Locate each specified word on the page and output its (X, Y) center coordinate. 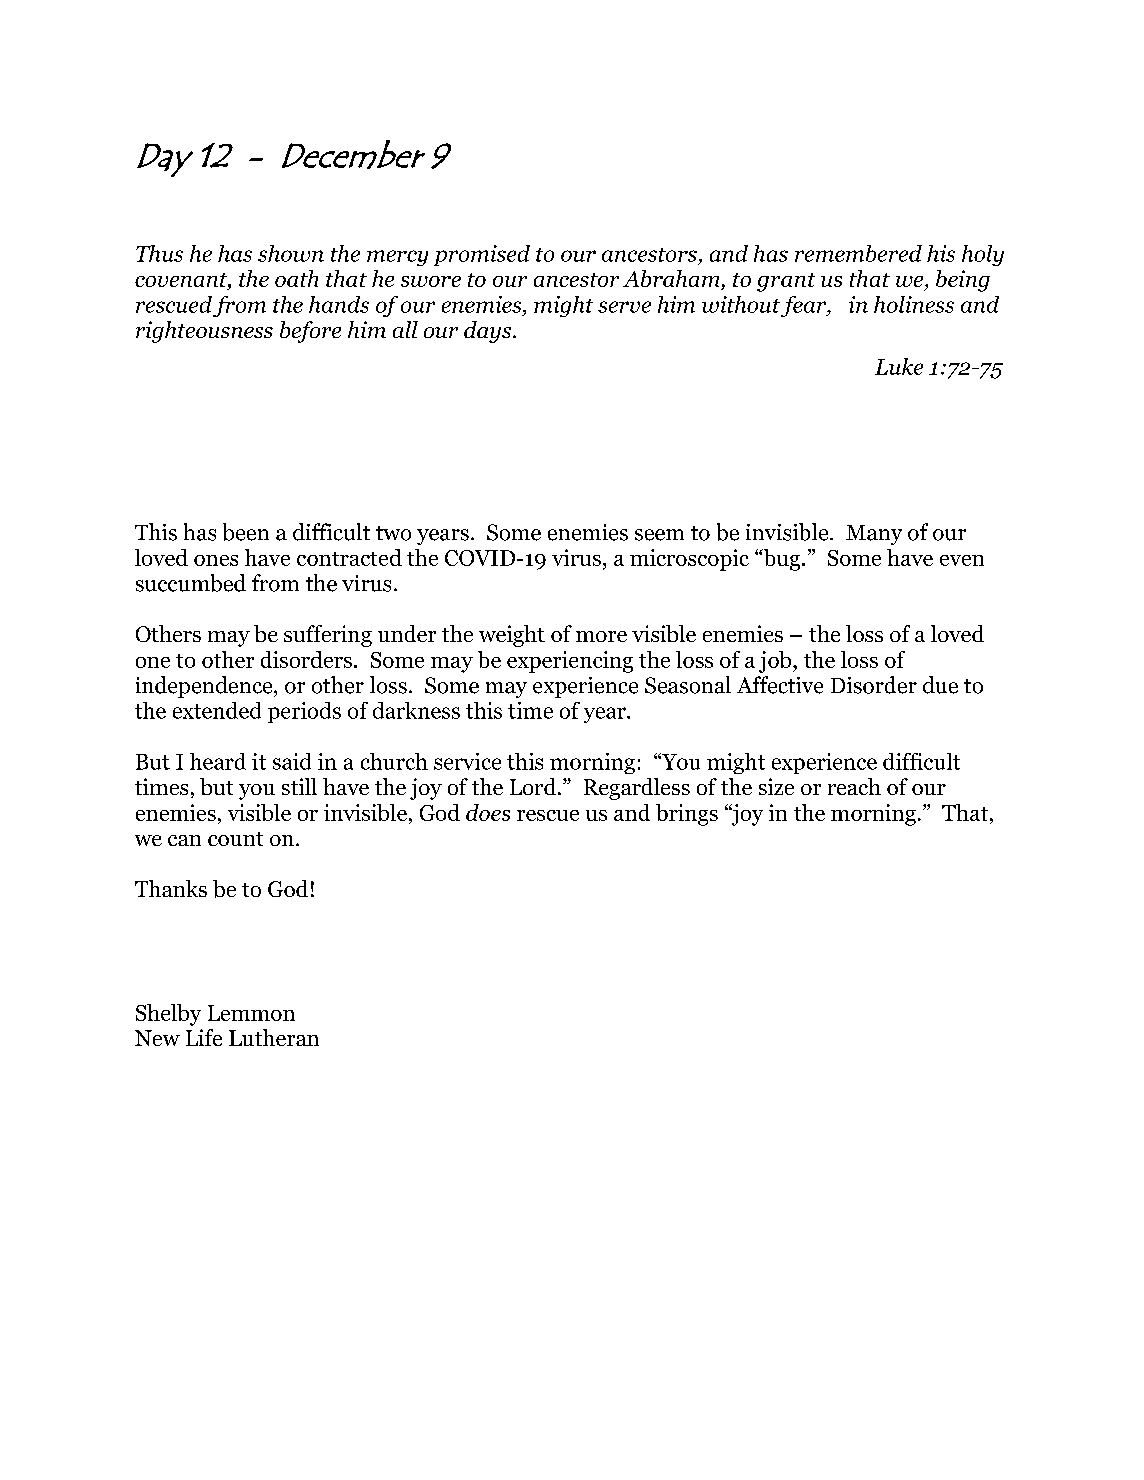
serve (624, 307)
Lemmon (251, 1013)
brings (687, 815)
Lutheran (274, 1037)
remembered (858, 253)
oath (296, 278)
